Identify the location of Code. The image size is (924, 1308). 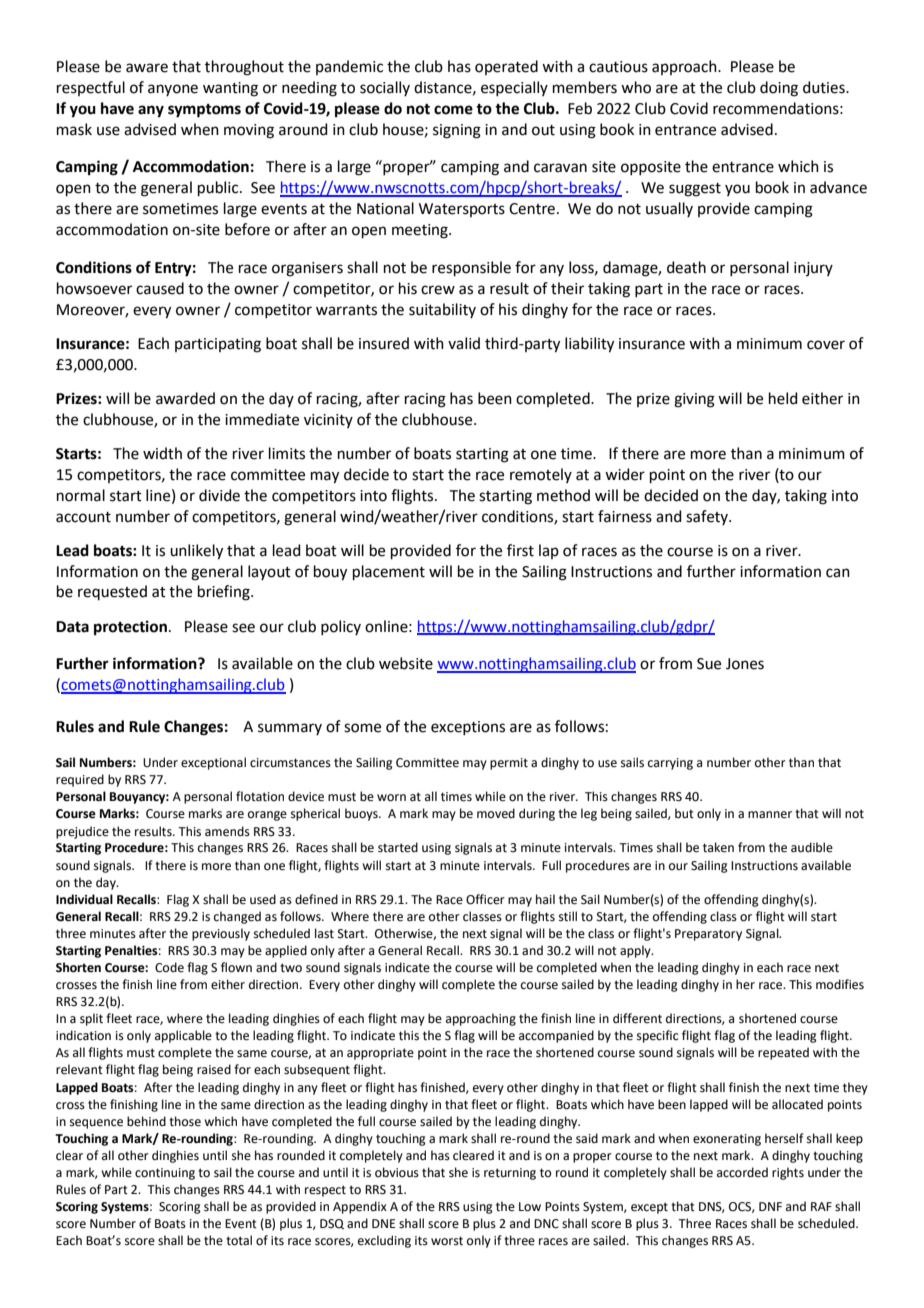
(169, 967).
